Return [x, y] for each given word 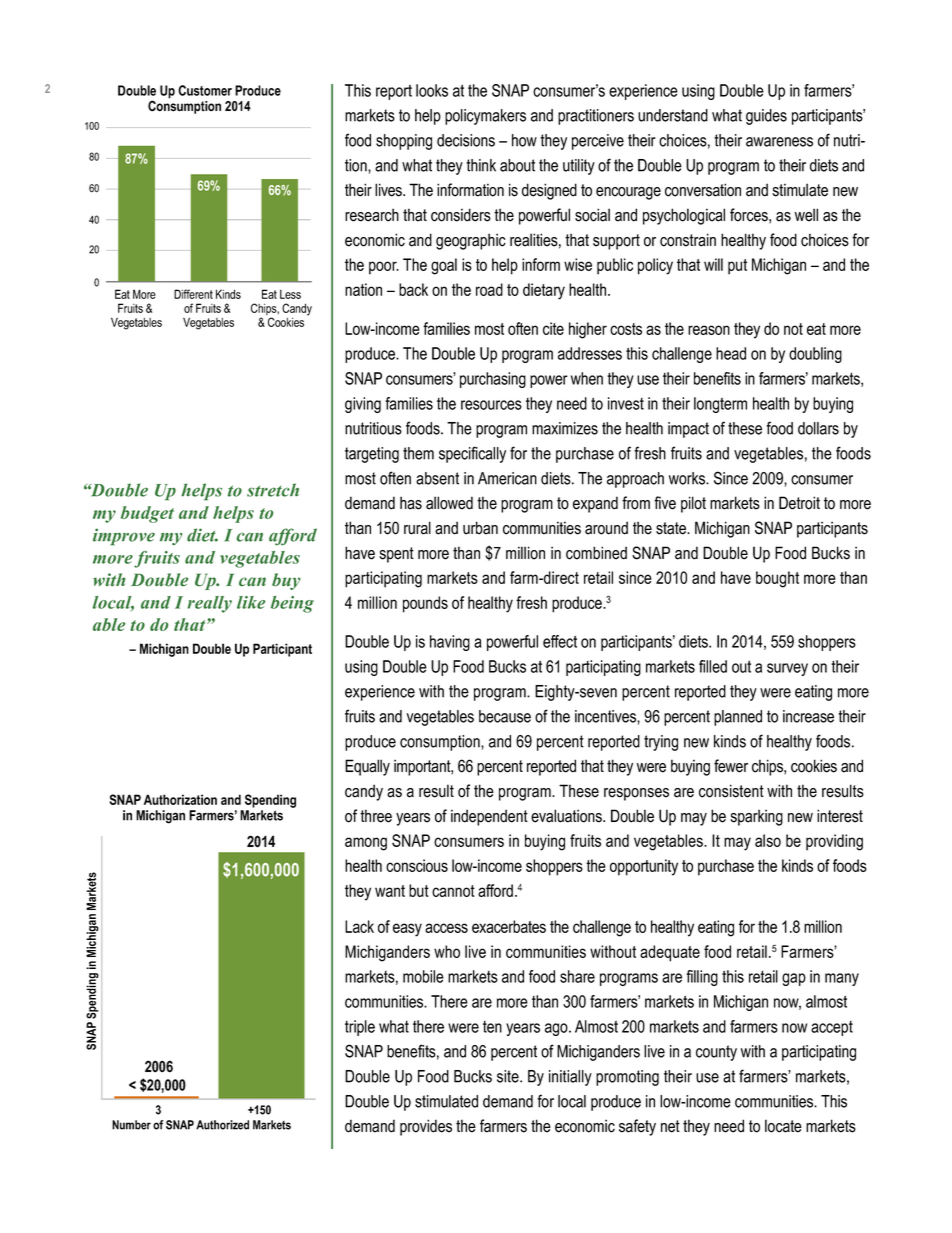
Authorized [222, 1125]
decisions [466, 140]
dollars [818, 428]
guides [766, 117]
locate [783, 1126]
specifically [472, 454]
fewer [731, 766]
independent [489, 817]
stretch [273, 490]
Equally [367, 767]
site [509, 1076]
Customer [205, 90]
